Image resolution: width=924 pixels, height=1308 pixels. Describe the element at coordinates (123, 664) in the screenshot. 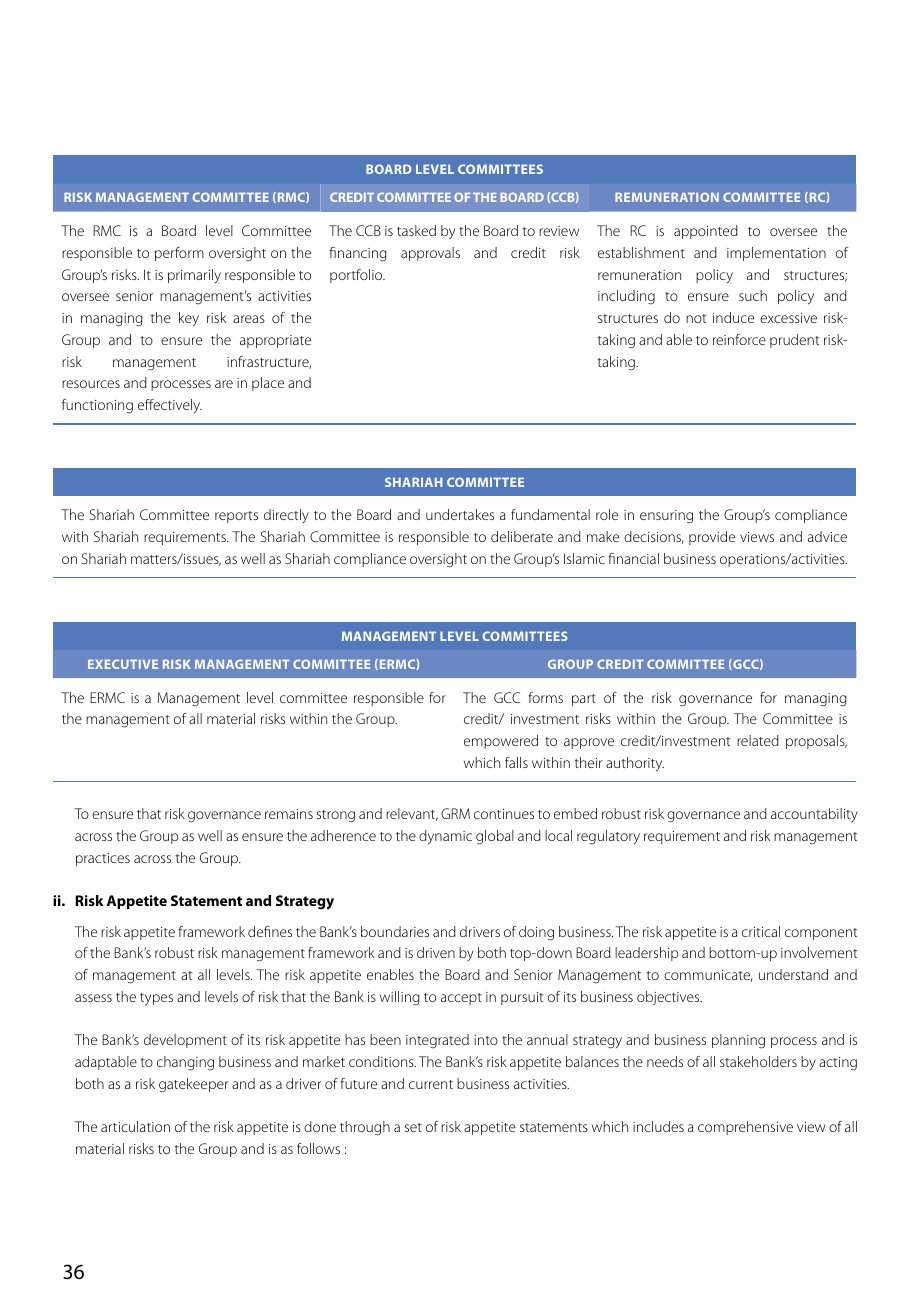

I see `Executive` at that location.
